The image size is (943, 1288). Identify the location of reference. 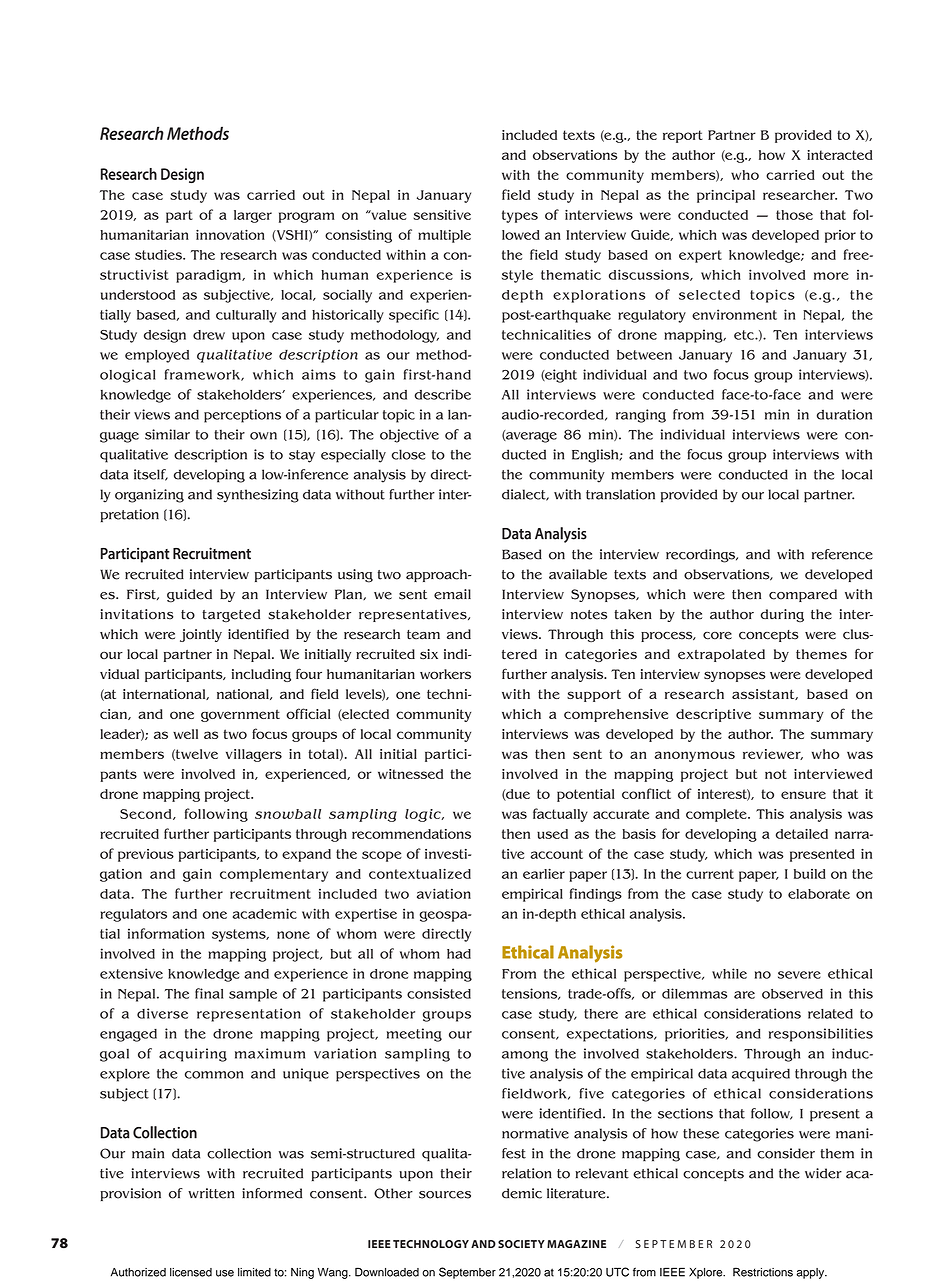
(842, 554).
